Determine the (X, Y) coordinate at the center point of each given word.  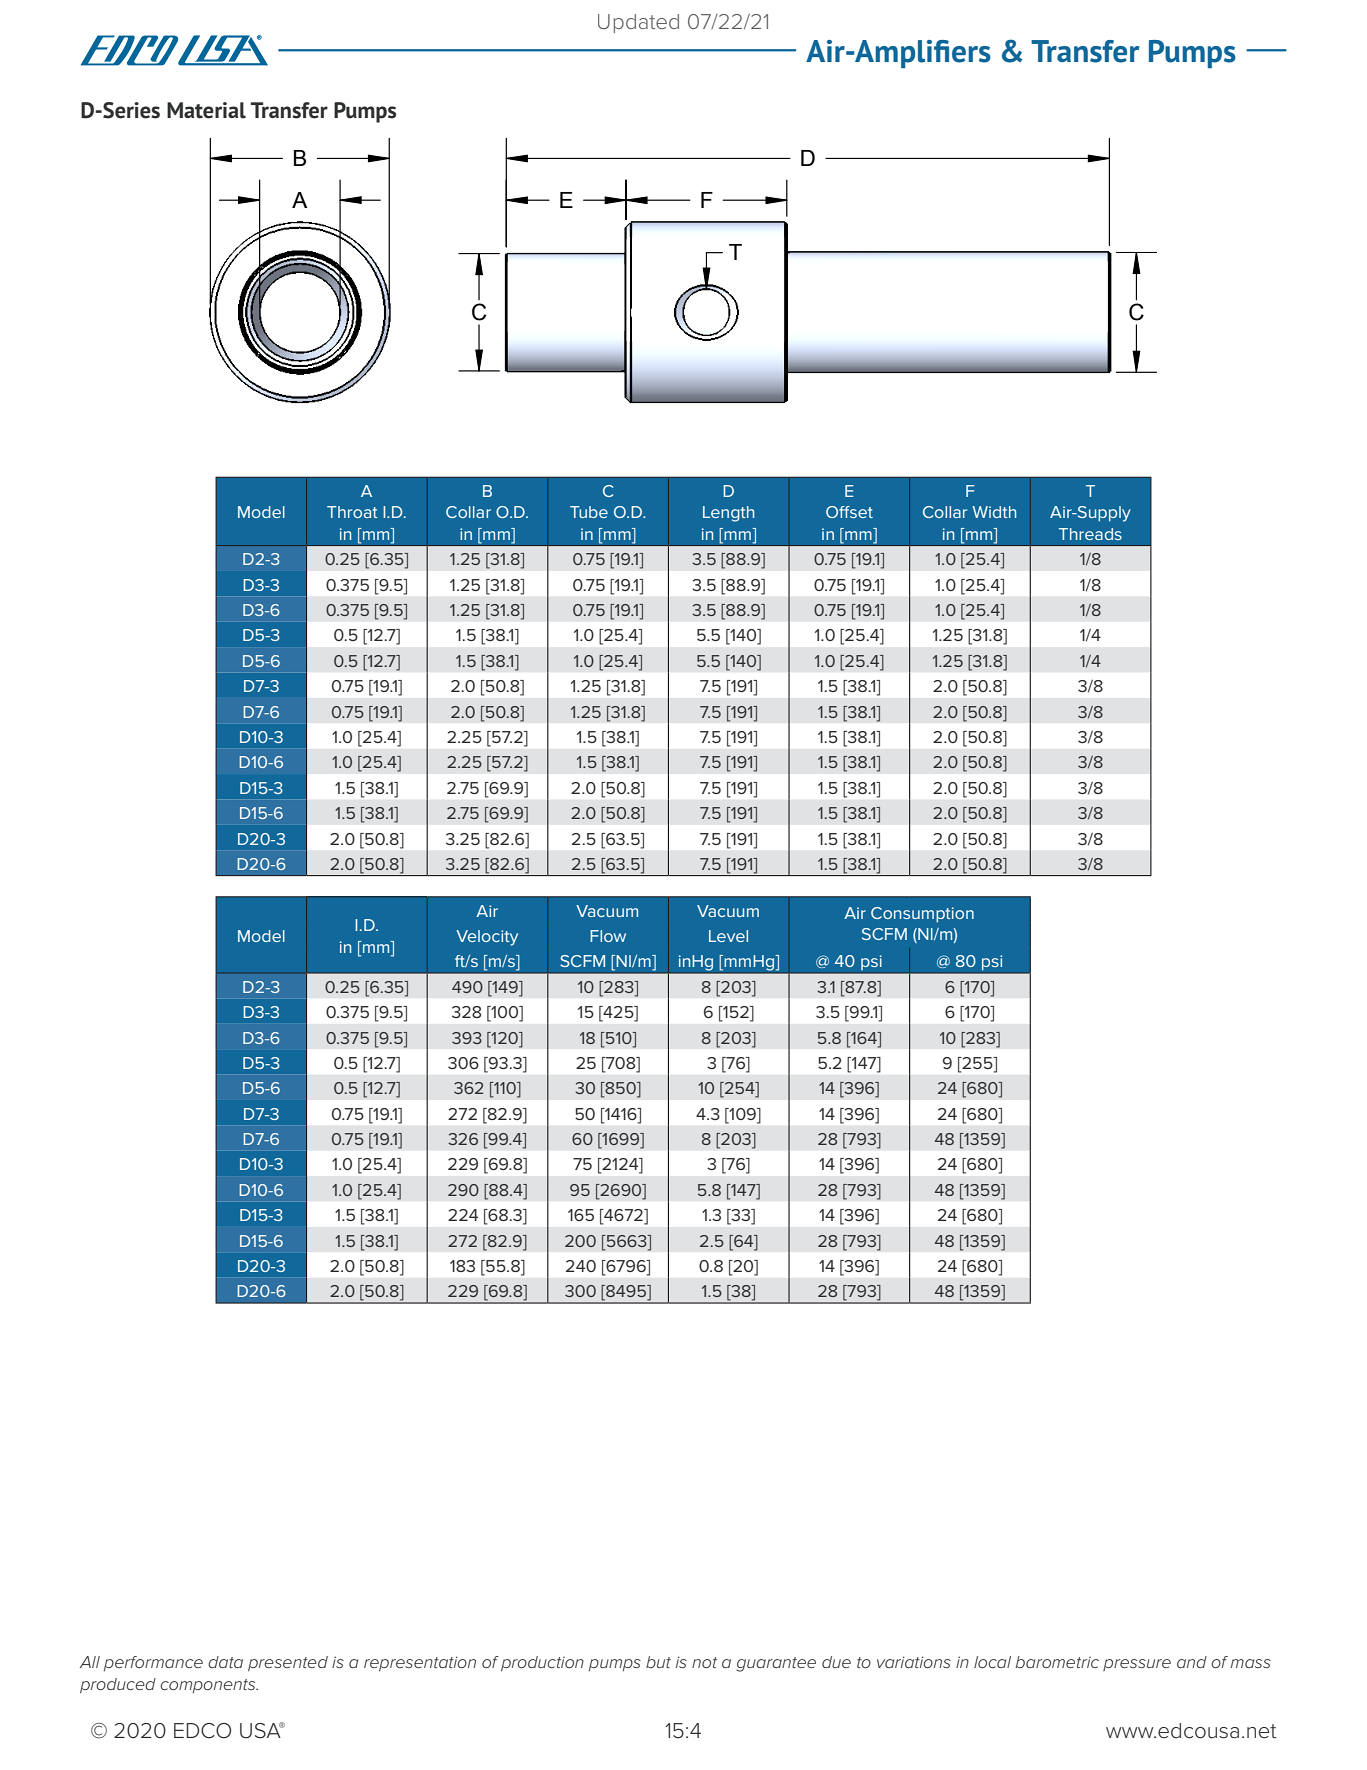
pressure (1137, 1665)
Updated (638, 23)
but (658, 1662)
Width (994, 512)
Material (206, 110)
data (225, 1662)
